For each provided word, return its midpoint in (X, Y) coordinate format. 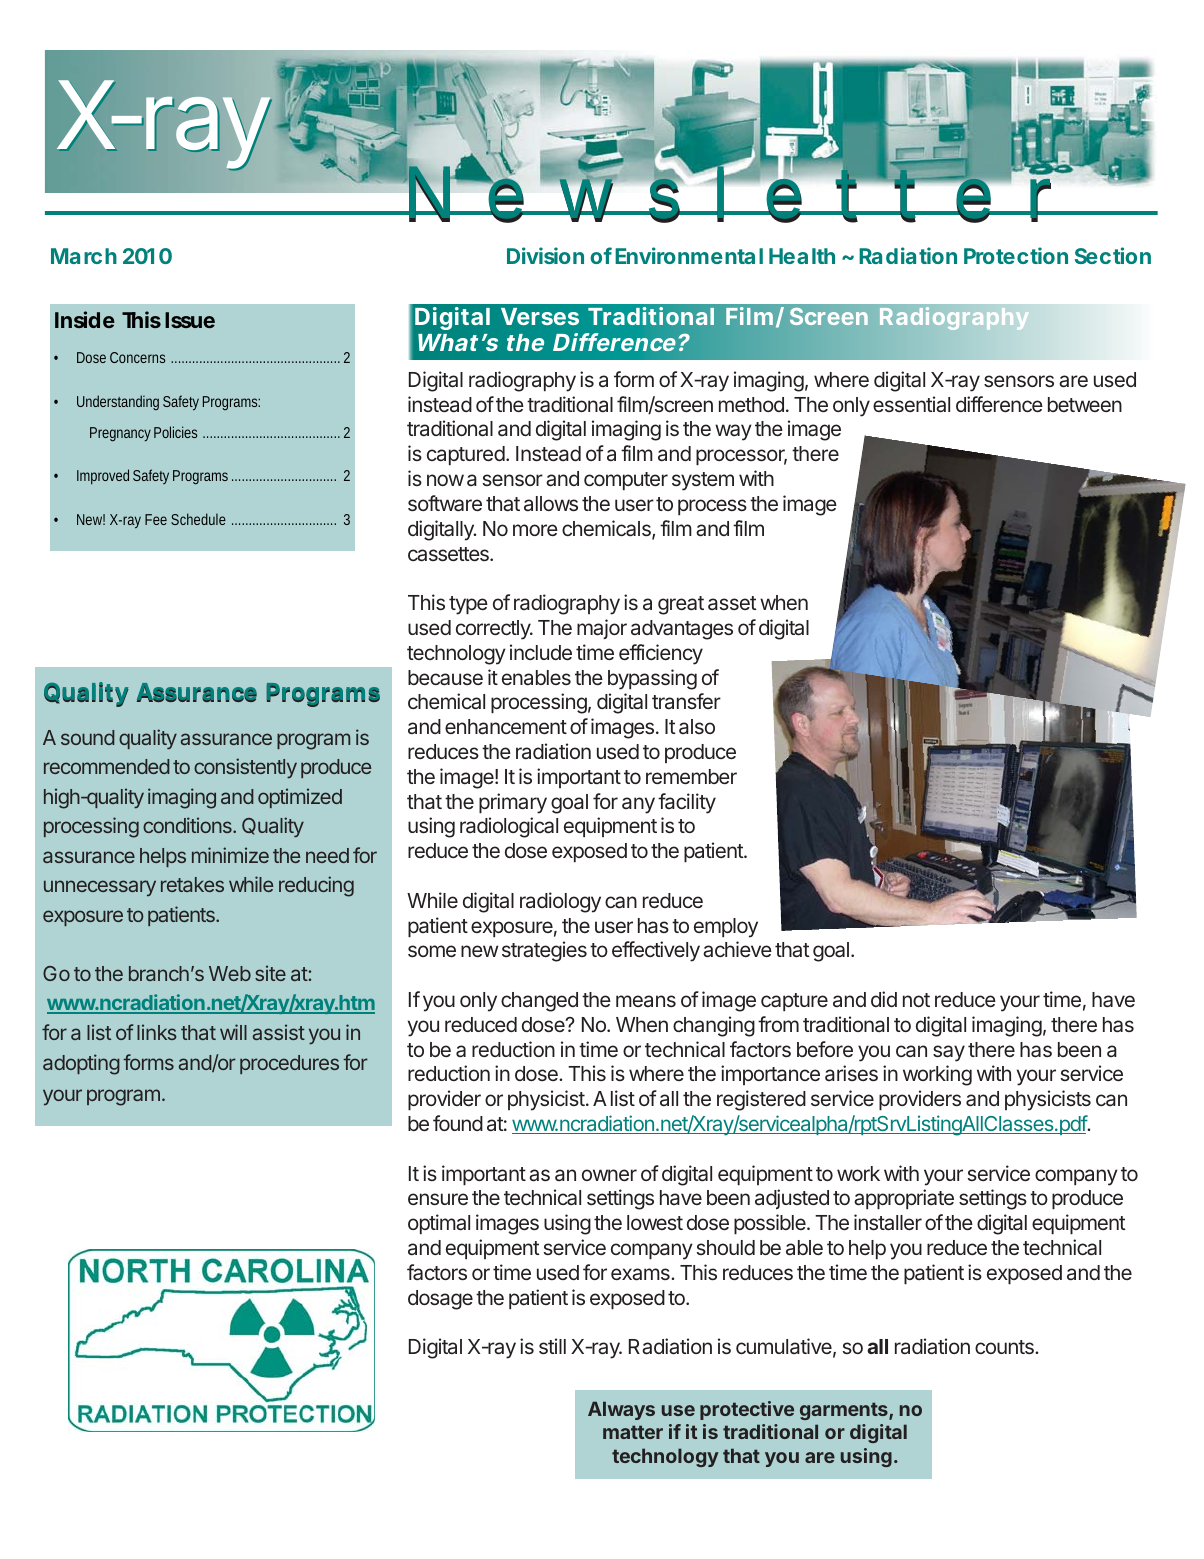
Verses (540, 316)
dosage (440, 1300)
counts (1005, 1347)
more (535, 530)
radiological (509, 827)
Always (621, 1410)
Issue (190, 320)
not (916, 1000)
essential (911, 404)
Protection (1016, 255)
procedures (289, 1064)
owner (609, 1175)
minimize (230, 855)
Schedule (198, 519)
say (949, 1053)
